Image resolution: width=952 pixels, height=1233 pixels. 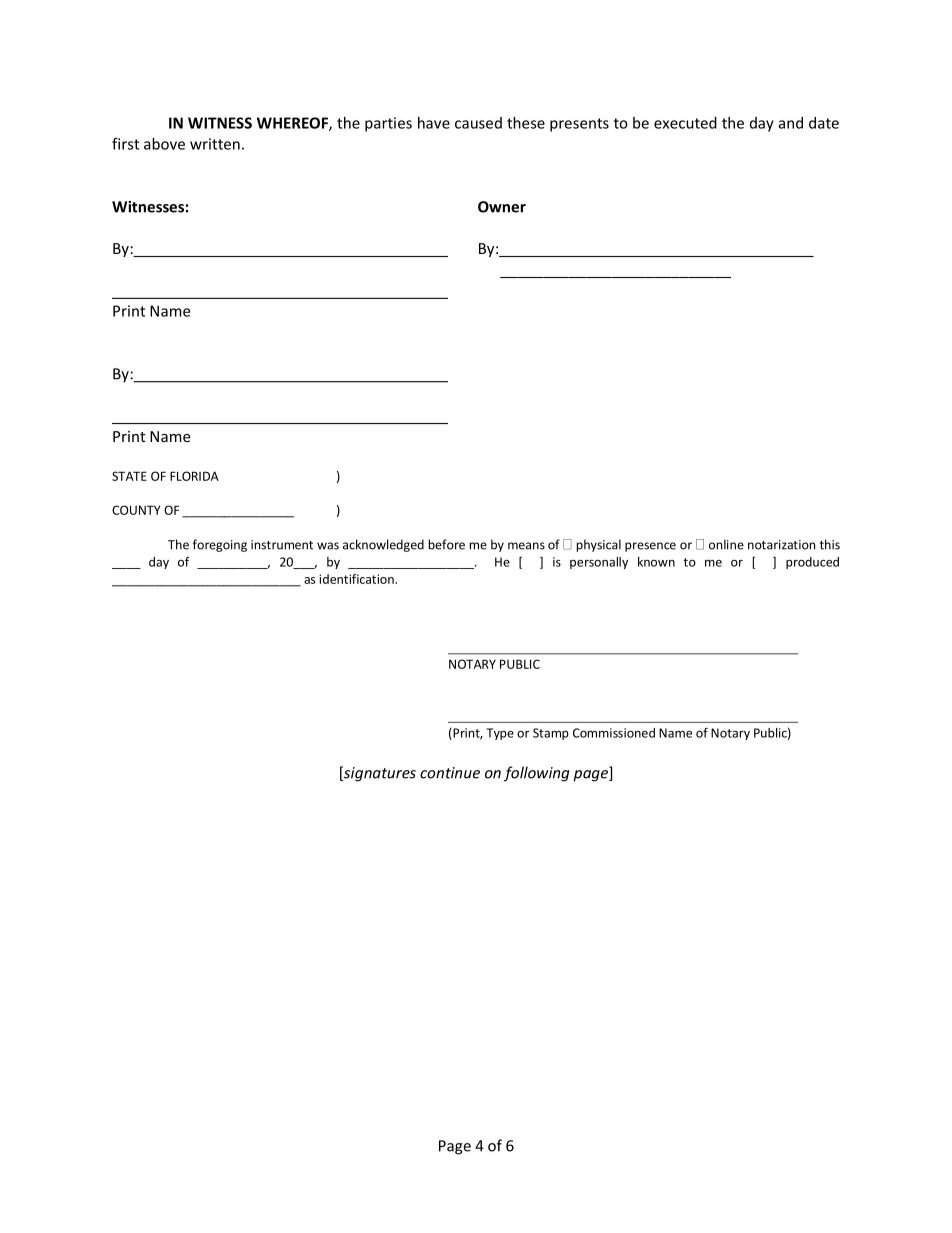 What do you see at coordinates (478, 123) in the page?
I see `caused` at bounding box center [478, 123].
